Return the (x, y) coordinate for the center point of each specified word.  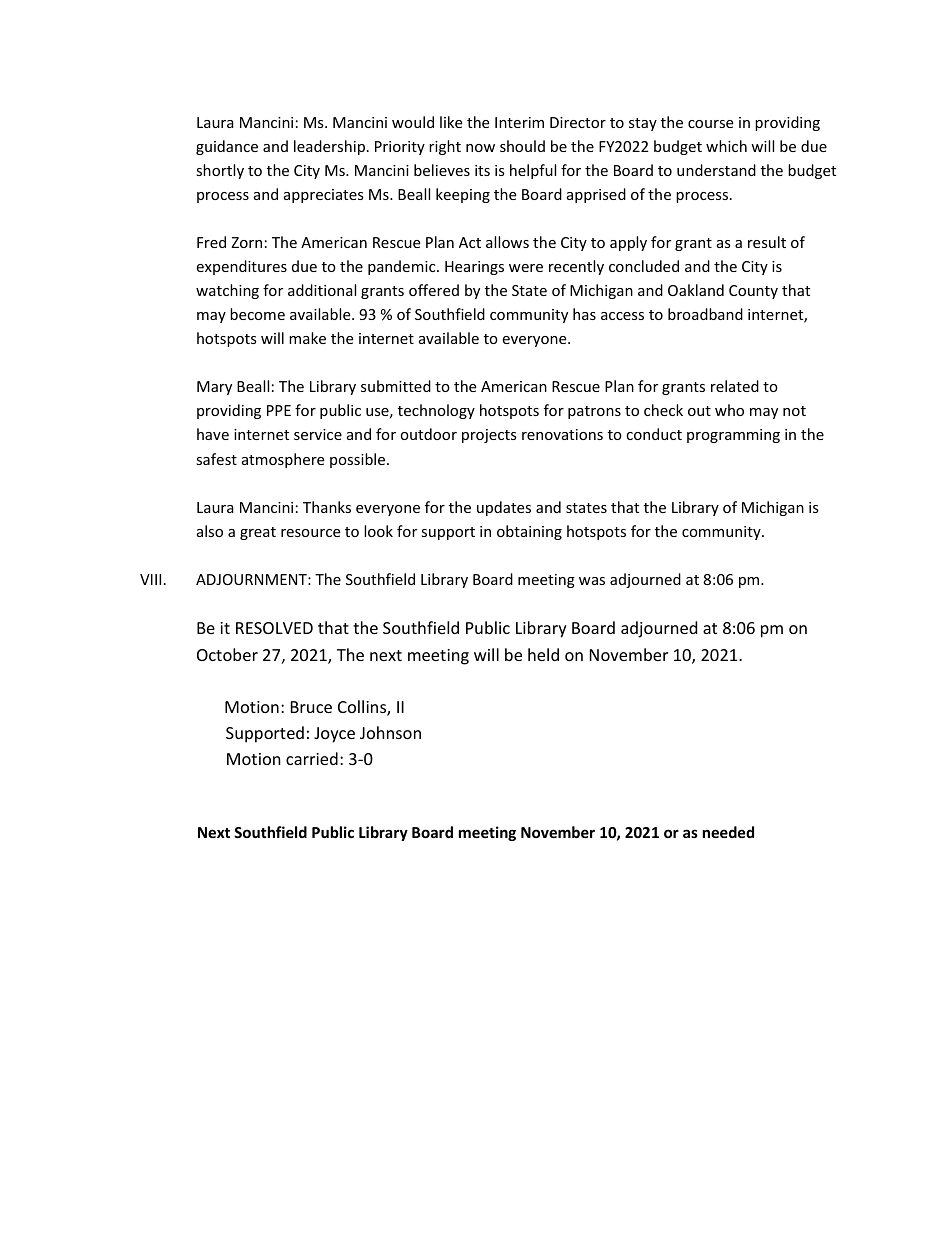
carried (312, 758)
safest (216, 459)
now (480, 148)
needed (728, 832)
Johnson (390, 732)
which (726, 146)
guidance (227, 147)
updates (504, 508)
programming (733, 436)
